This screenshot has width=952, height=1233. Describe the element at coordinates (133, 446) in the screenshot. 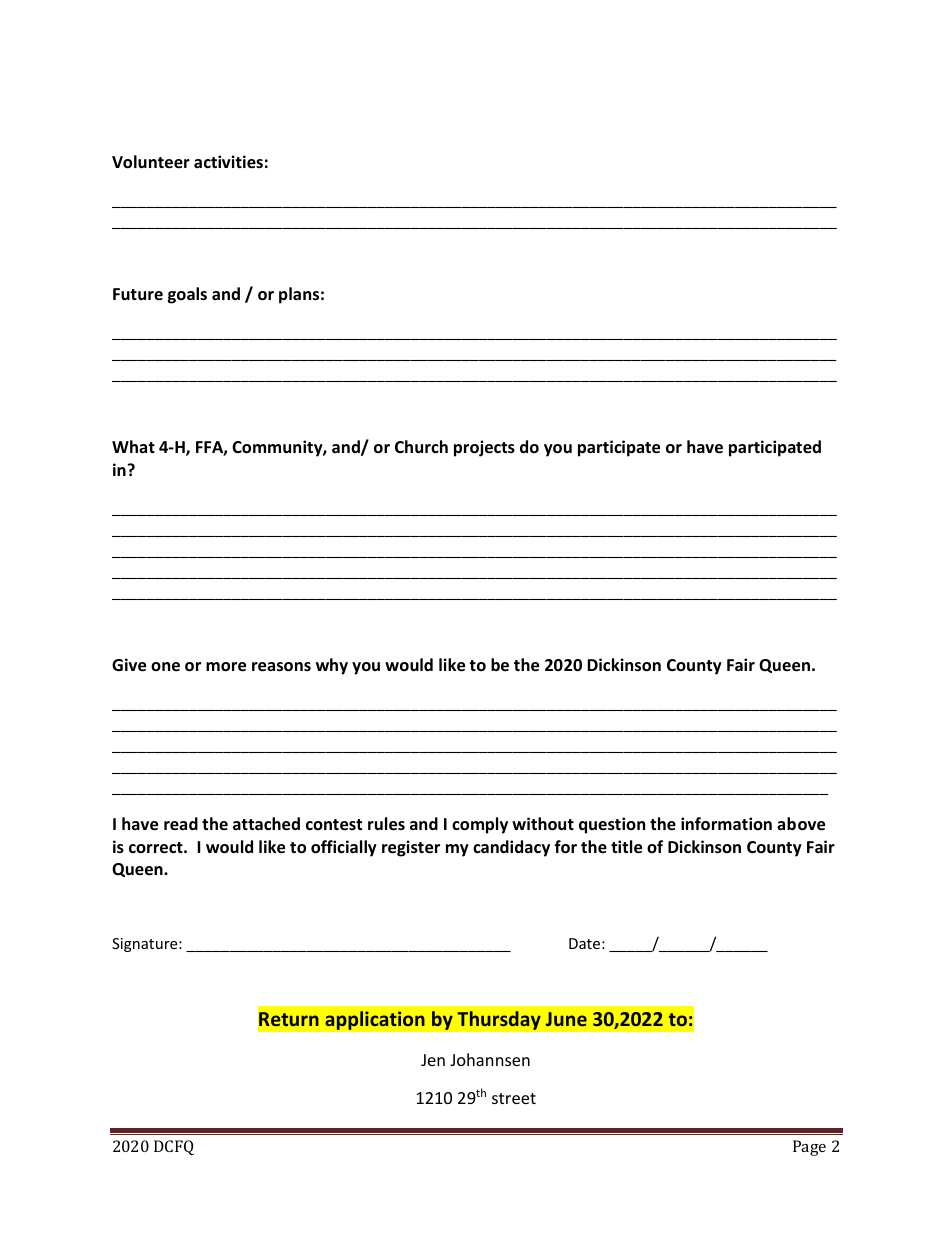

I see `What` at that location.
